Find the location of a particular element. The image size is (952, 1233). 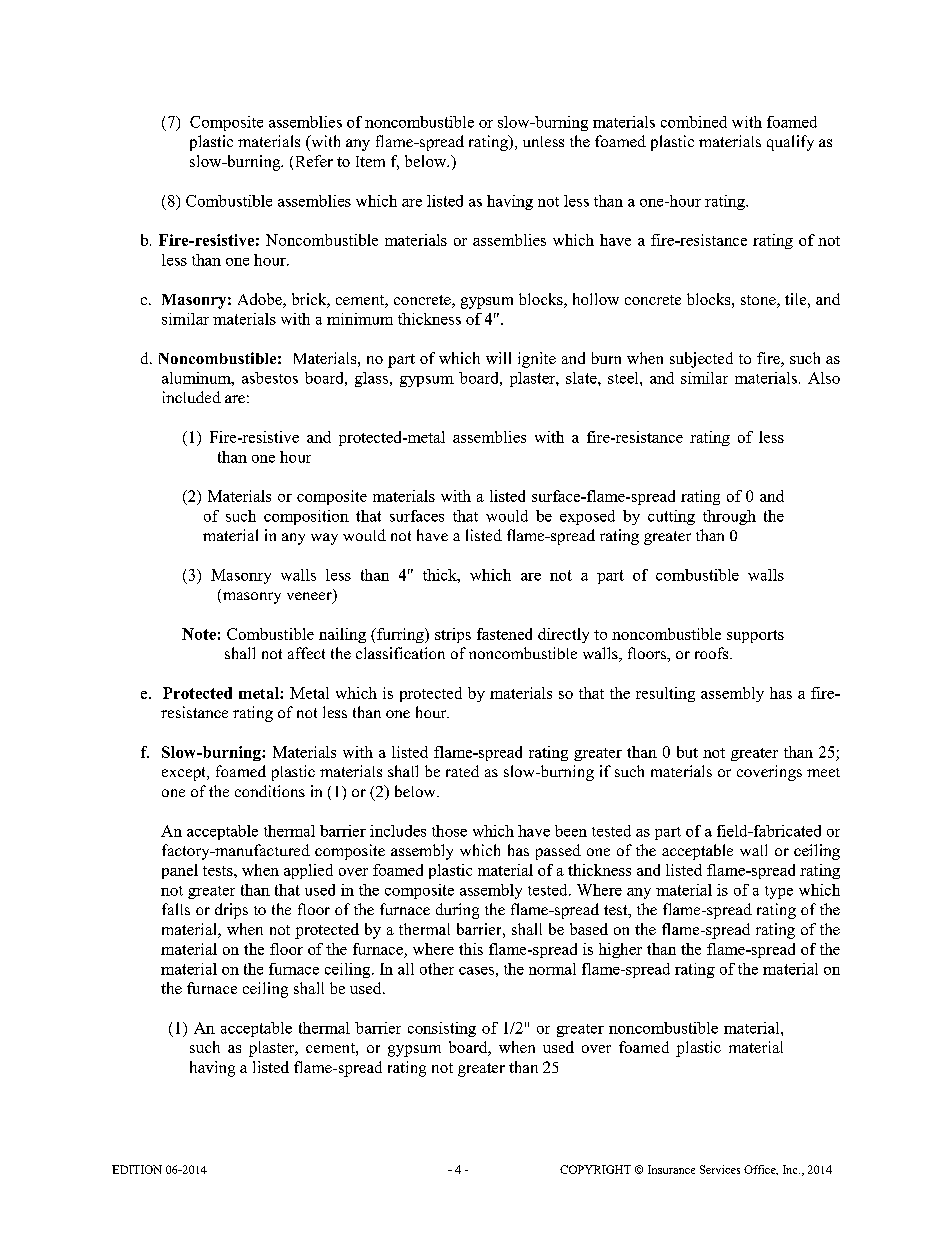

COPYRIGHT is located at coordinates (595, 1169).
